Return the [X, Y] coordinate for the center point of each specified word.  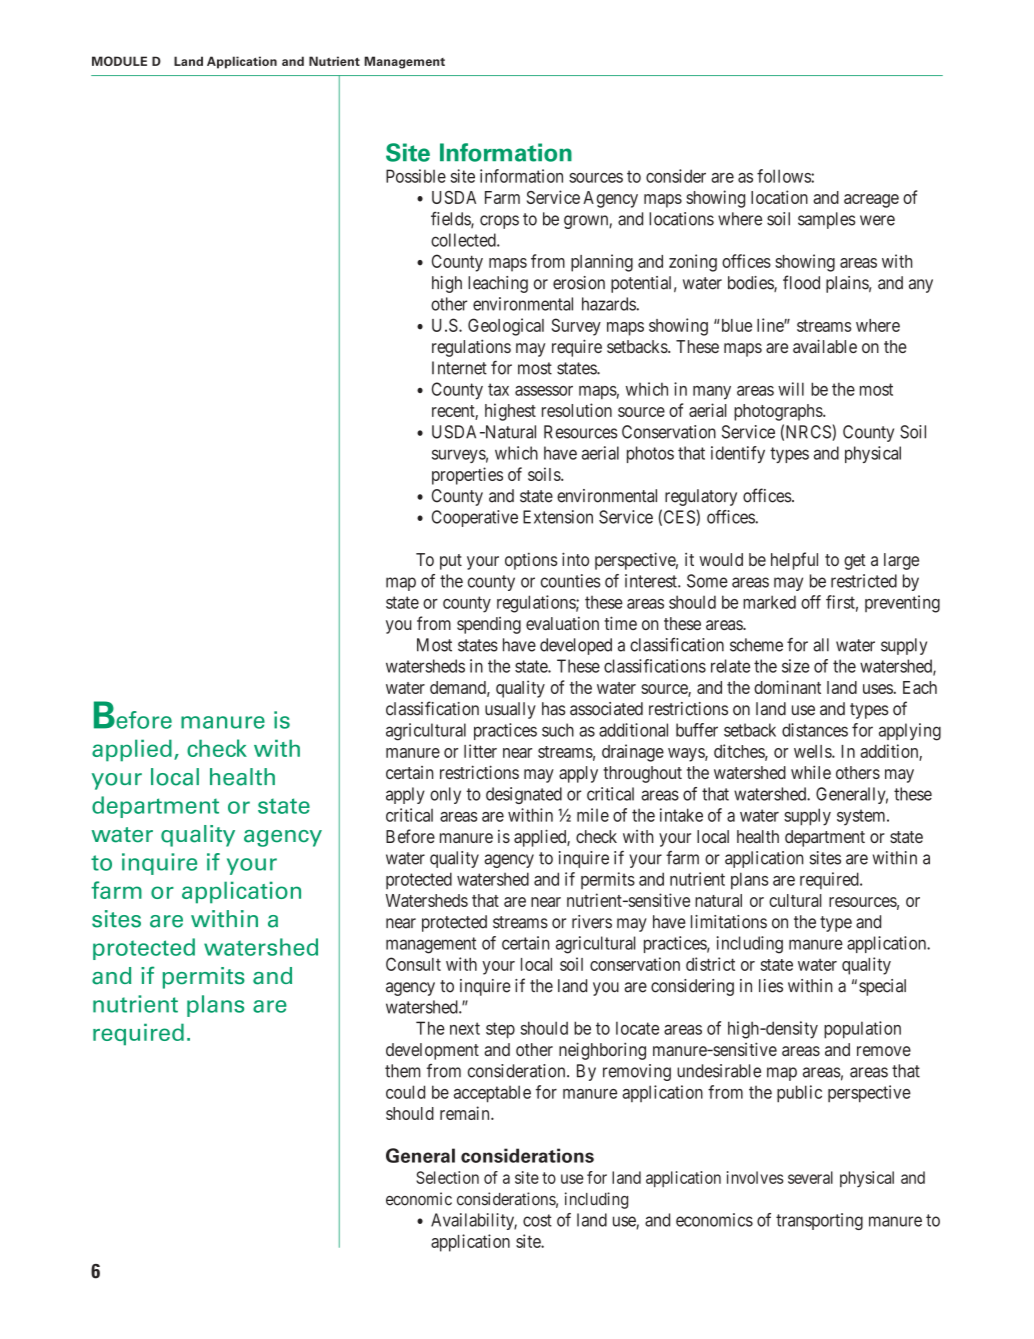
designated [524, 795]
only [445, 795]
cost [537, 1220]
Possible [416, 176]
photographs [779, 412]
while [811, 772]
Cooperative [475, 518]
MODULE [119, 61]
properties [467, 476]
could [405, 1092]
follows [784, 176]
